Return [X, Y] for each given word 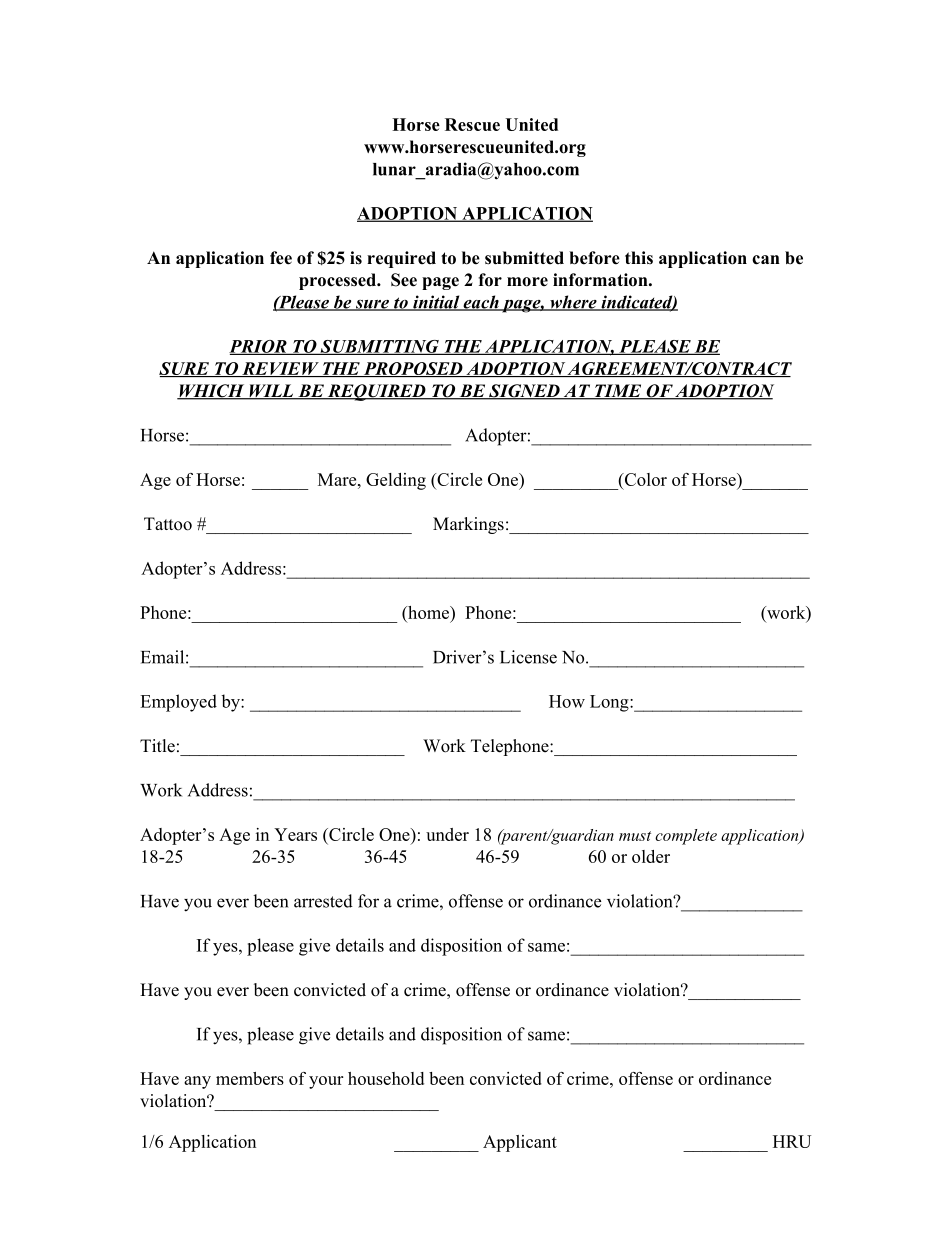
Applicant [520, 1143]
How [567, 701]
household [386, 1078]
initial [436, 303]
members [250, 1078]
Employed [178, 703]
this [639, 258]
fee [281, 258]
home [428, 614]
